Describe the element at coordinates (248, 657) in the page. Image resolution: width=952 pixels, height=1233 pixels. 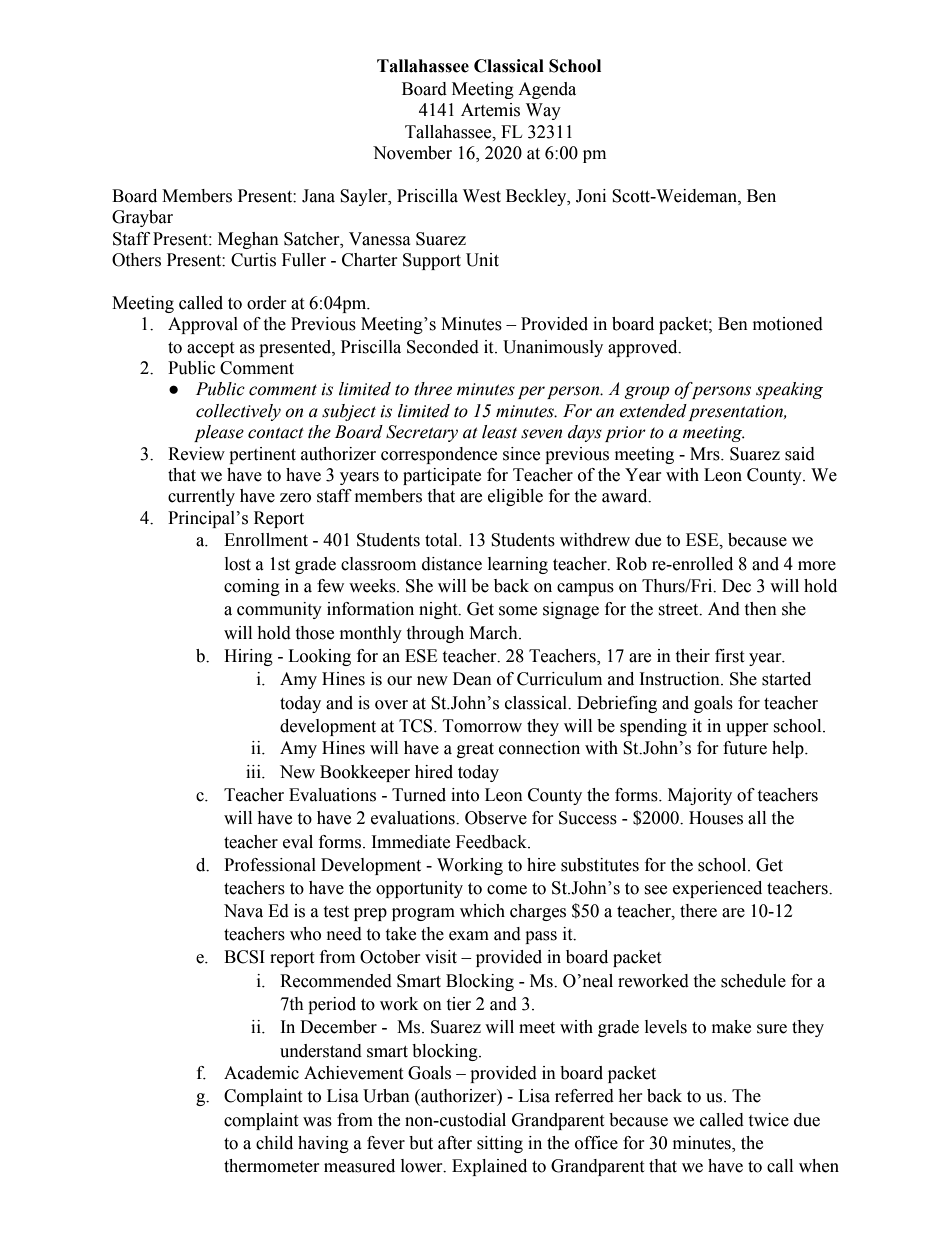
I see `Hiring` at that location.
